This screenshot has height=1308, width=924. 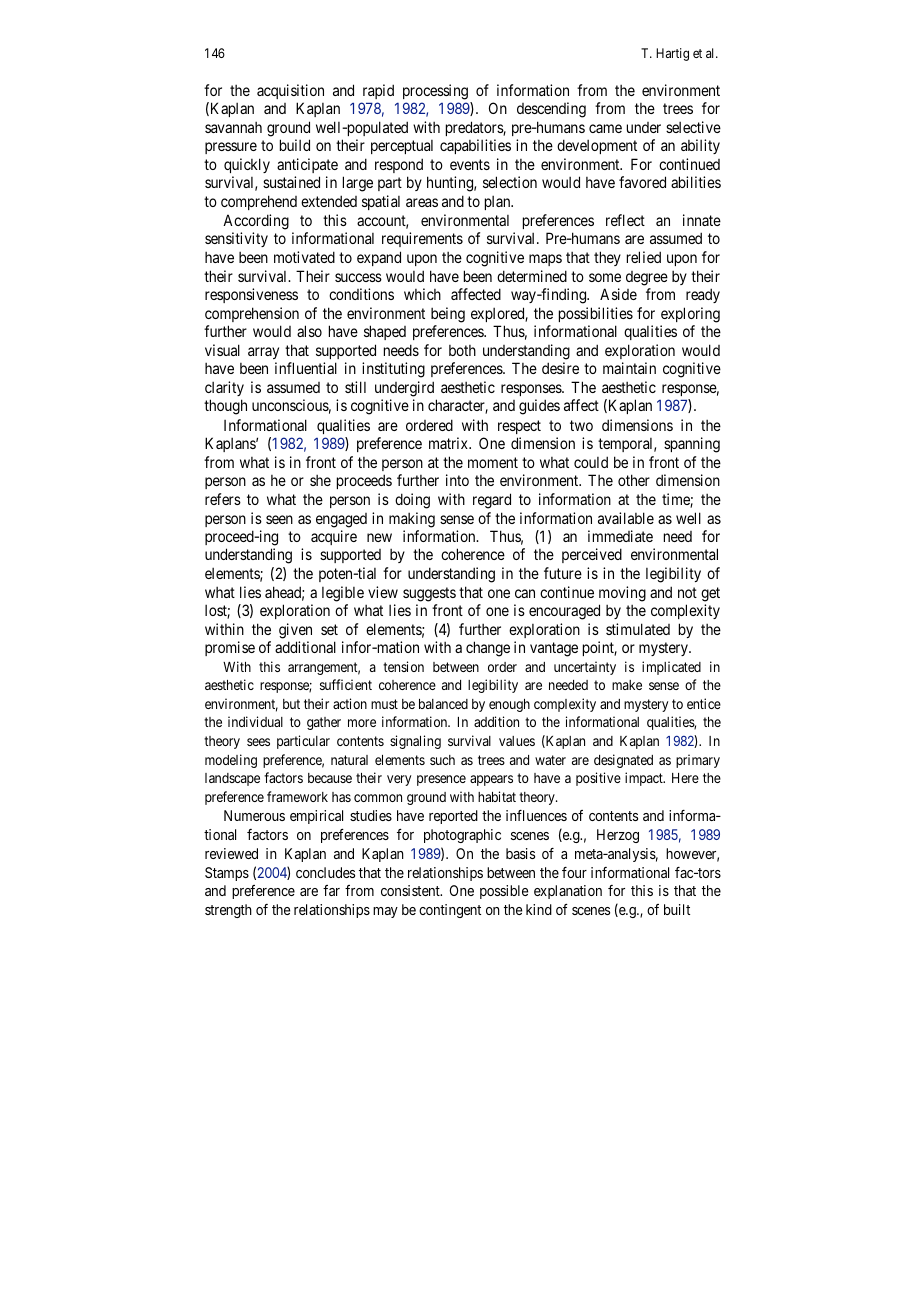 What do you see at coordinates (693, 127) in the screenshot?
I see `selective` at bounding box center [693, 127].
